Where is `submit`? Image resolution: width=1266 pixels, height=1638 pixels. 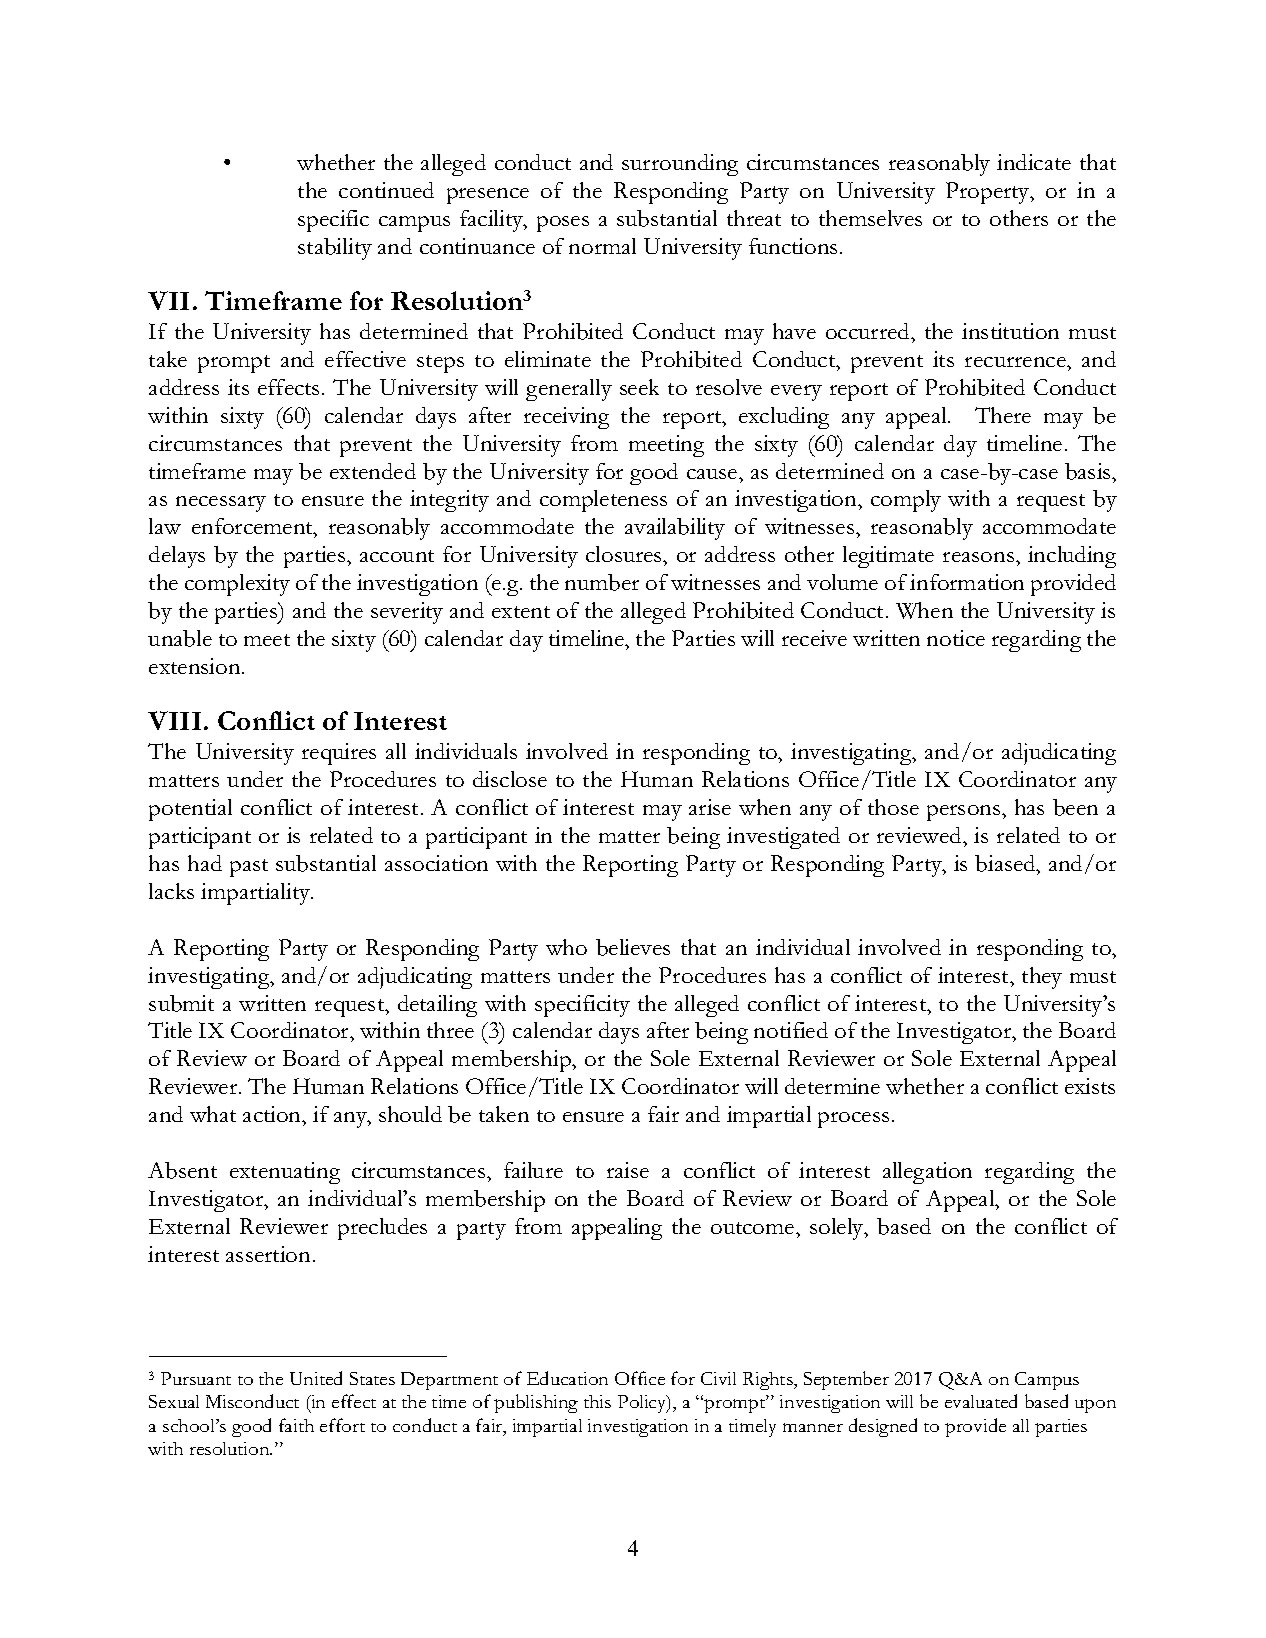
submit is located at coordinates (181, 1003).
